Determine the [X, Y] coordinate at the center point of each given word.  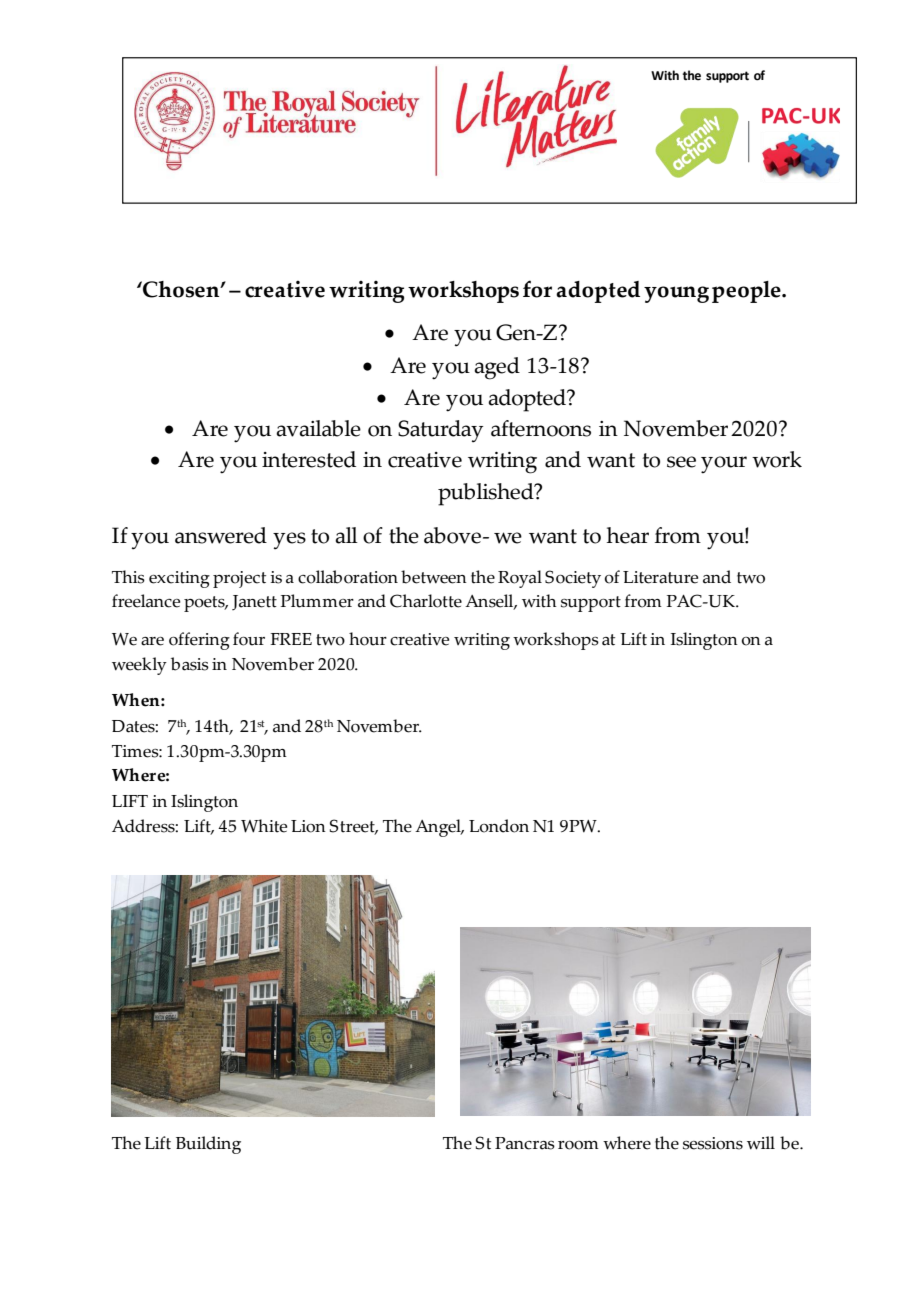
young [676, 294]
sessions [713, 1143]
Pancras [525, 1143]
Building [208, 1145]
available [318, 428]
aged [497, 368]
